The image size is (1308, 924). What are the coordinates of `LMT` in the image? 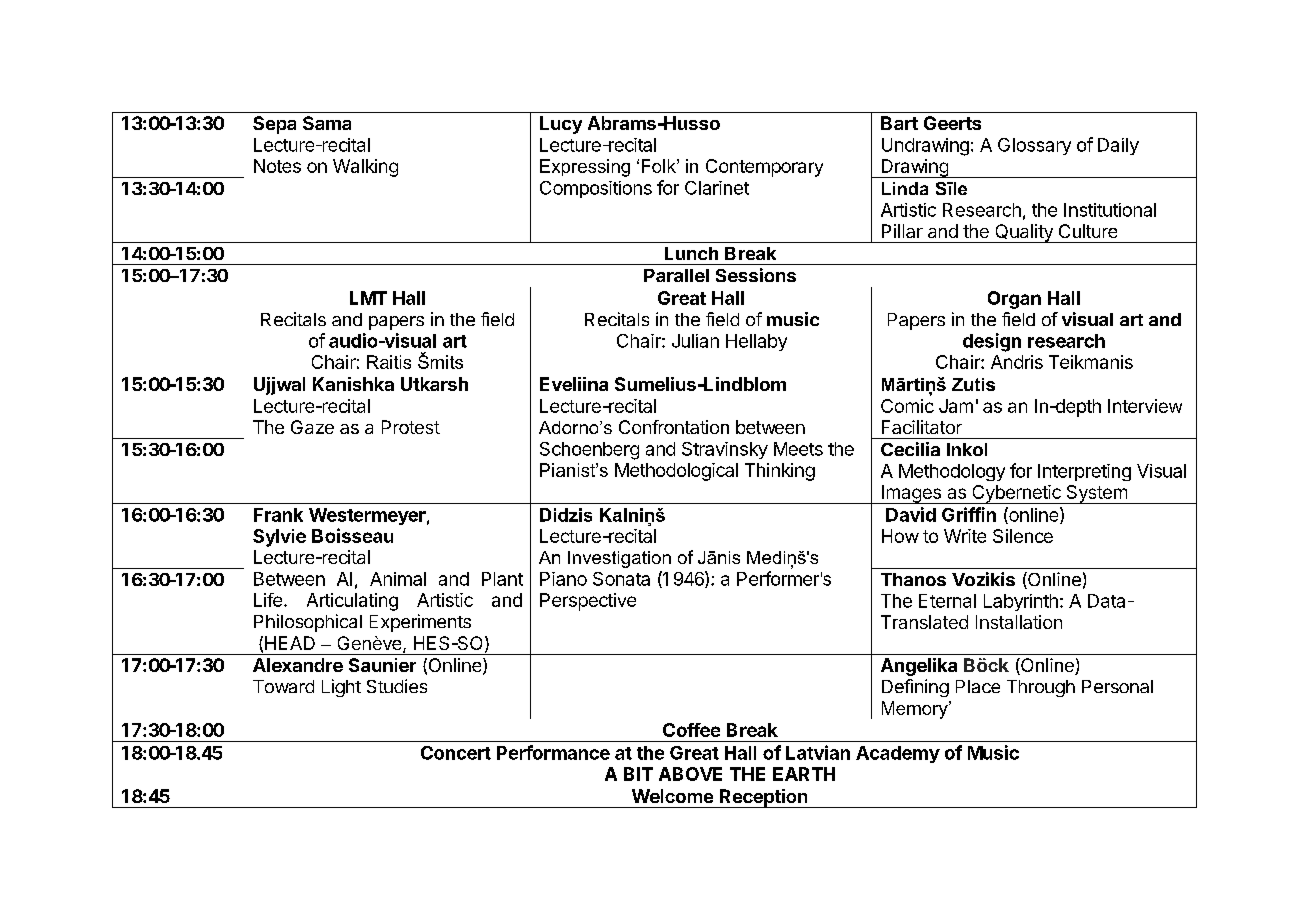 It's located at (368, 298).
